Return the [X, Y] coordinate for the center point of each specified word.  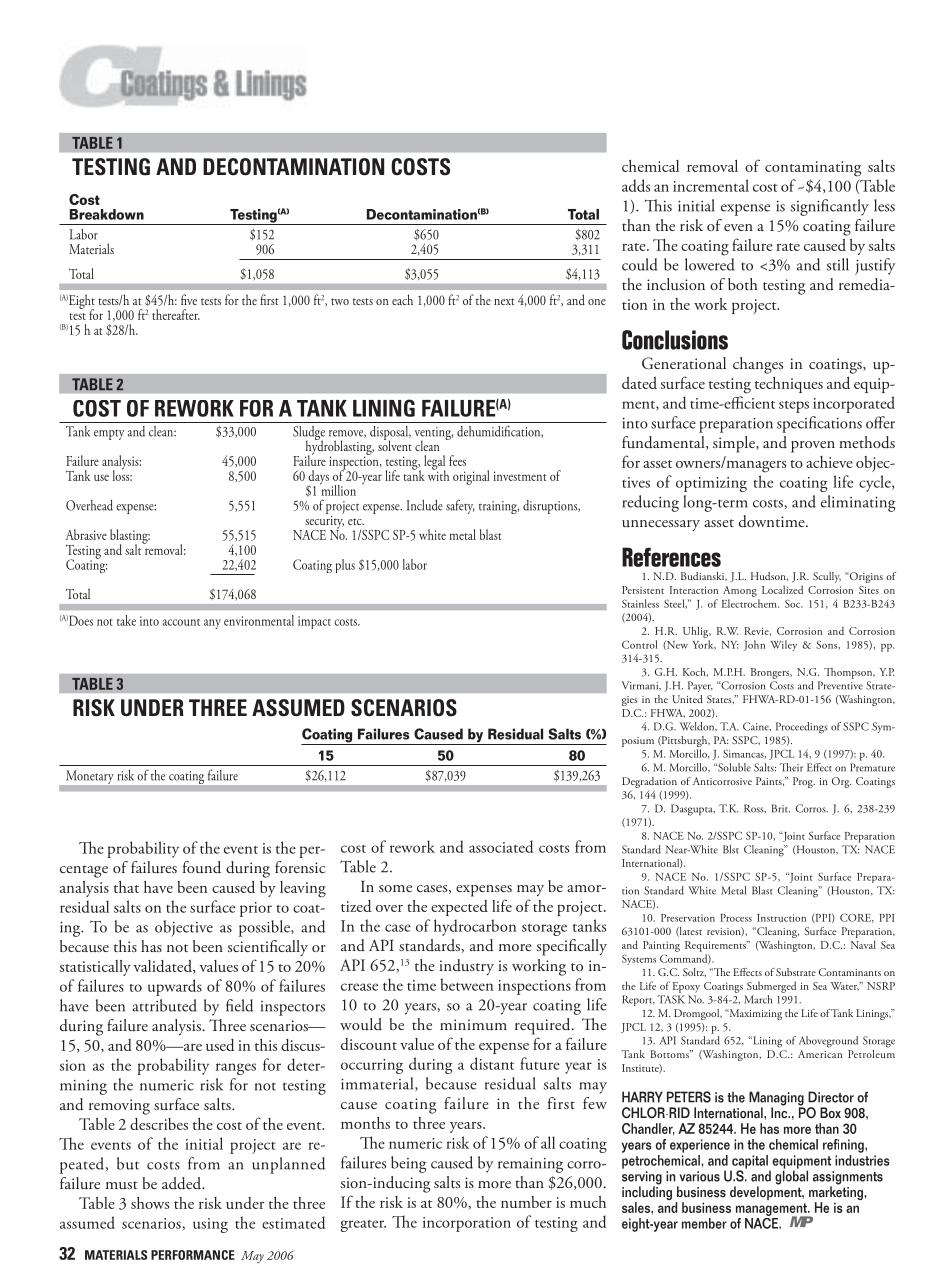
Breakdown [107, 214]
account [181, 622]
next [504, 301]
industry [466, 967]
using [210, 1225]
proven [813, 447]
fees [457, 460]
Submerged [771, 987]
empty [109, 434]
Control [639, 644]
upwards [175, 987]
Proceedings [802, 728]
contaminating [813, 169]
